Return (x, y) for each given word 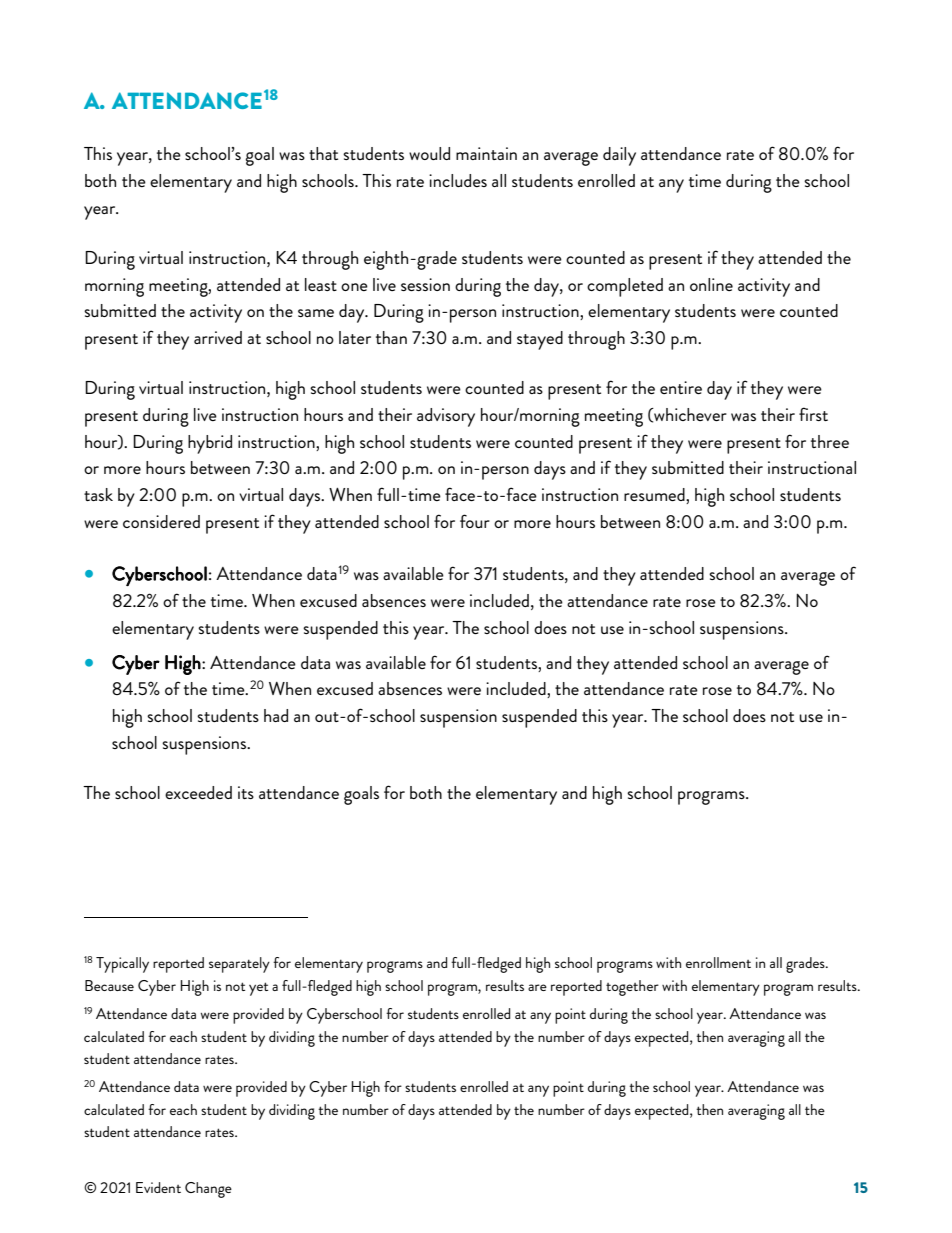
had (276, 715)
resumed (655, 496)
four (475, 521)
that (323, 153)
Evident (158, 1187)
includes (458, 180)
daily (619, 156)
